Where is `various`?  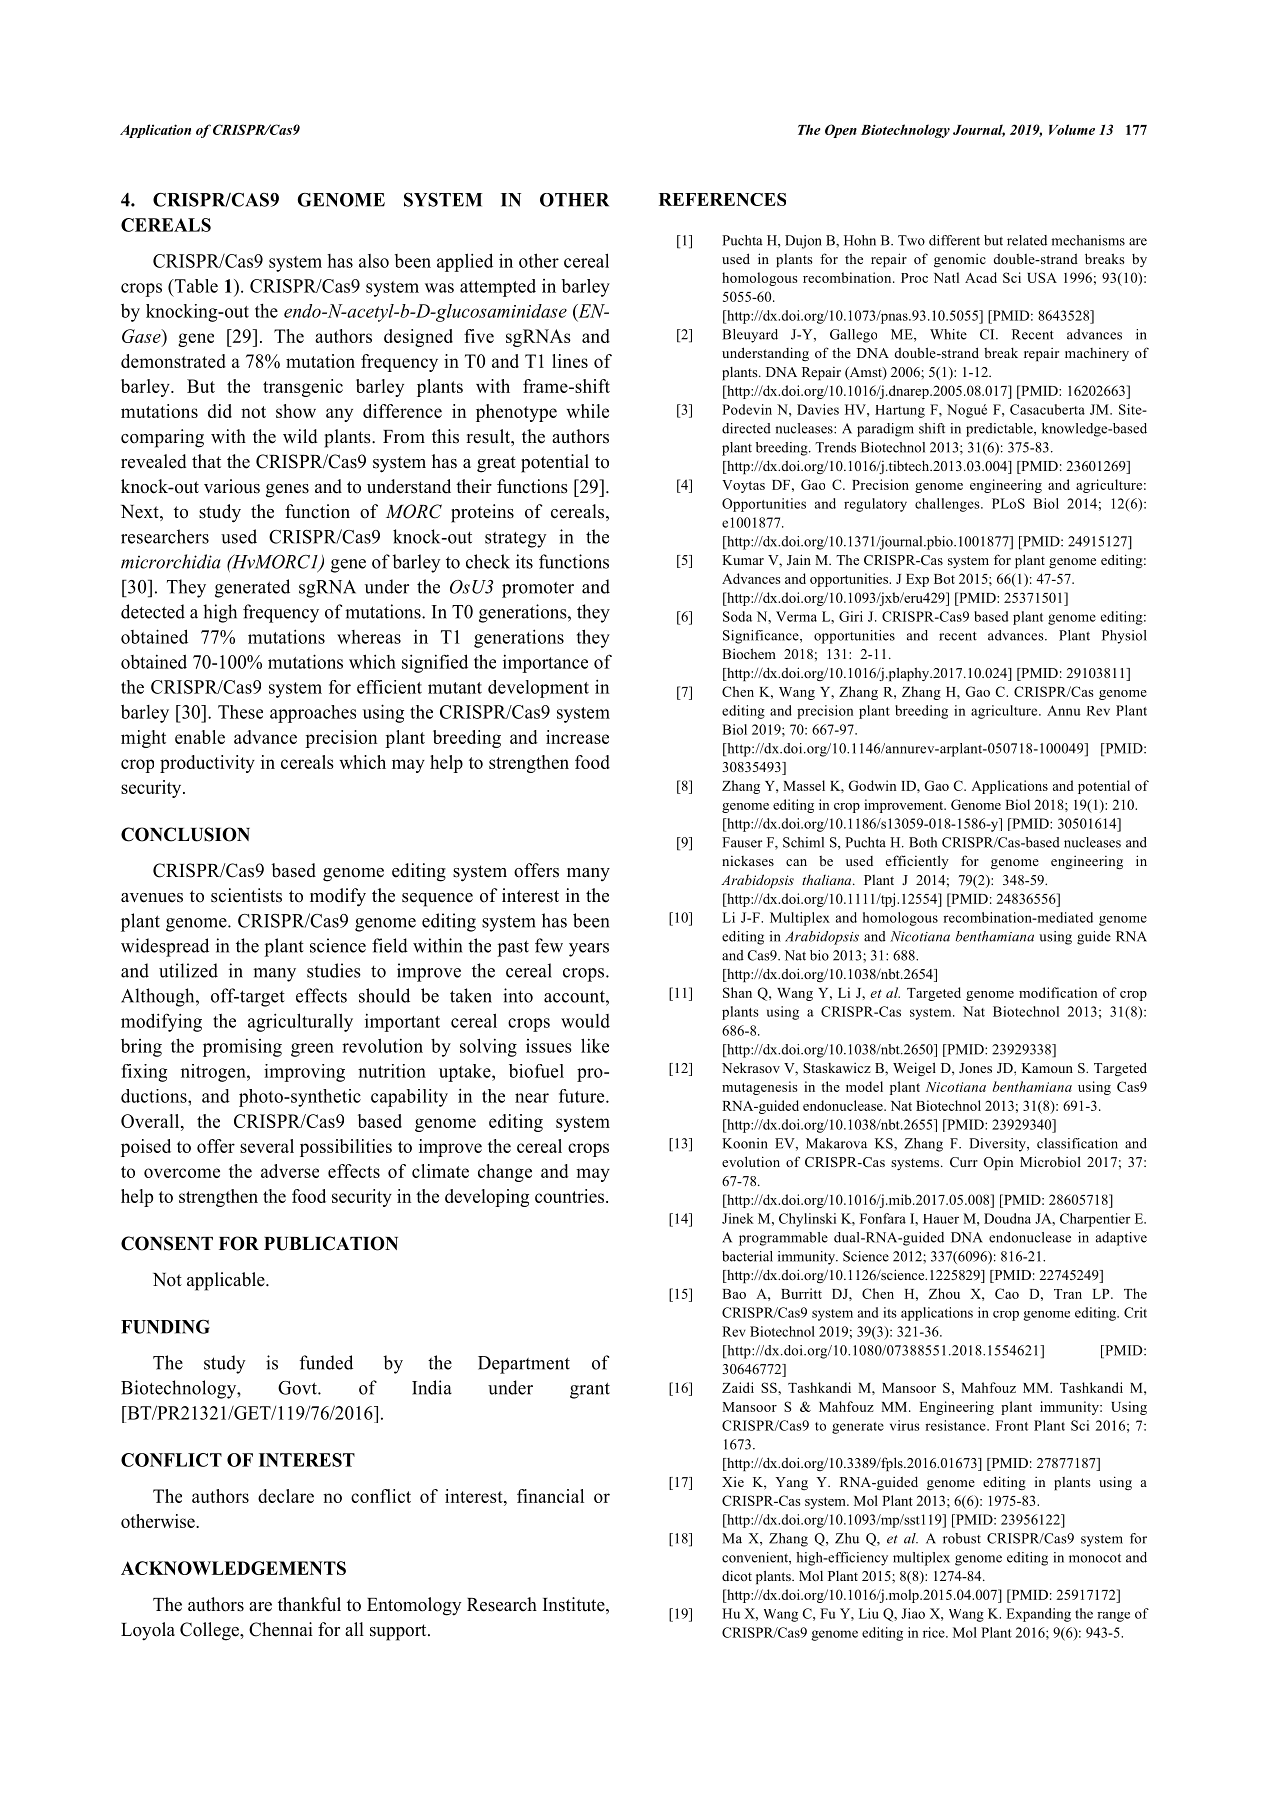 various is located at coordinates (232, 486).
